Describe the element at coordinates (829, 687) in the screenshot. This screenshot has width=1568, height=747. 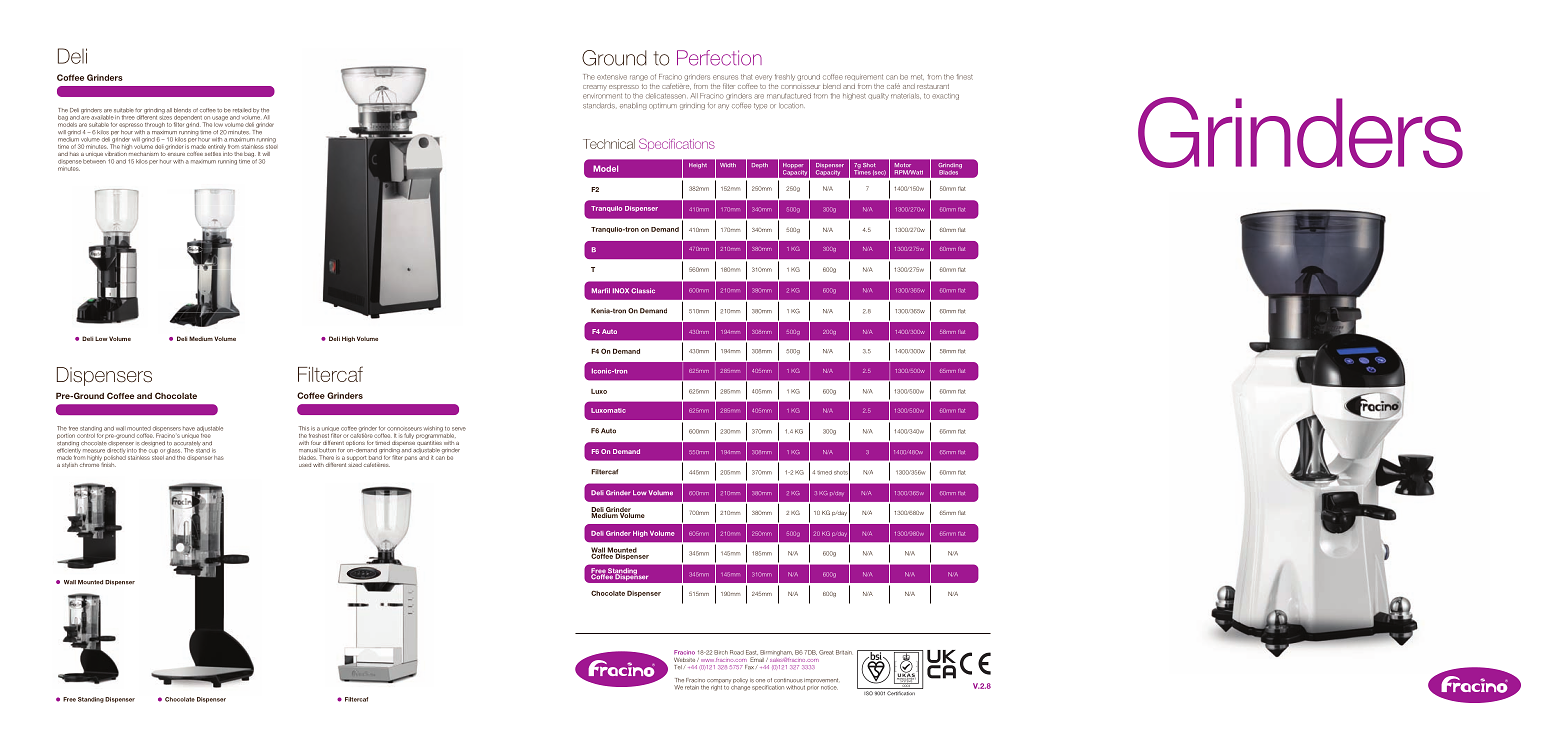
I see `notice` at that location.
